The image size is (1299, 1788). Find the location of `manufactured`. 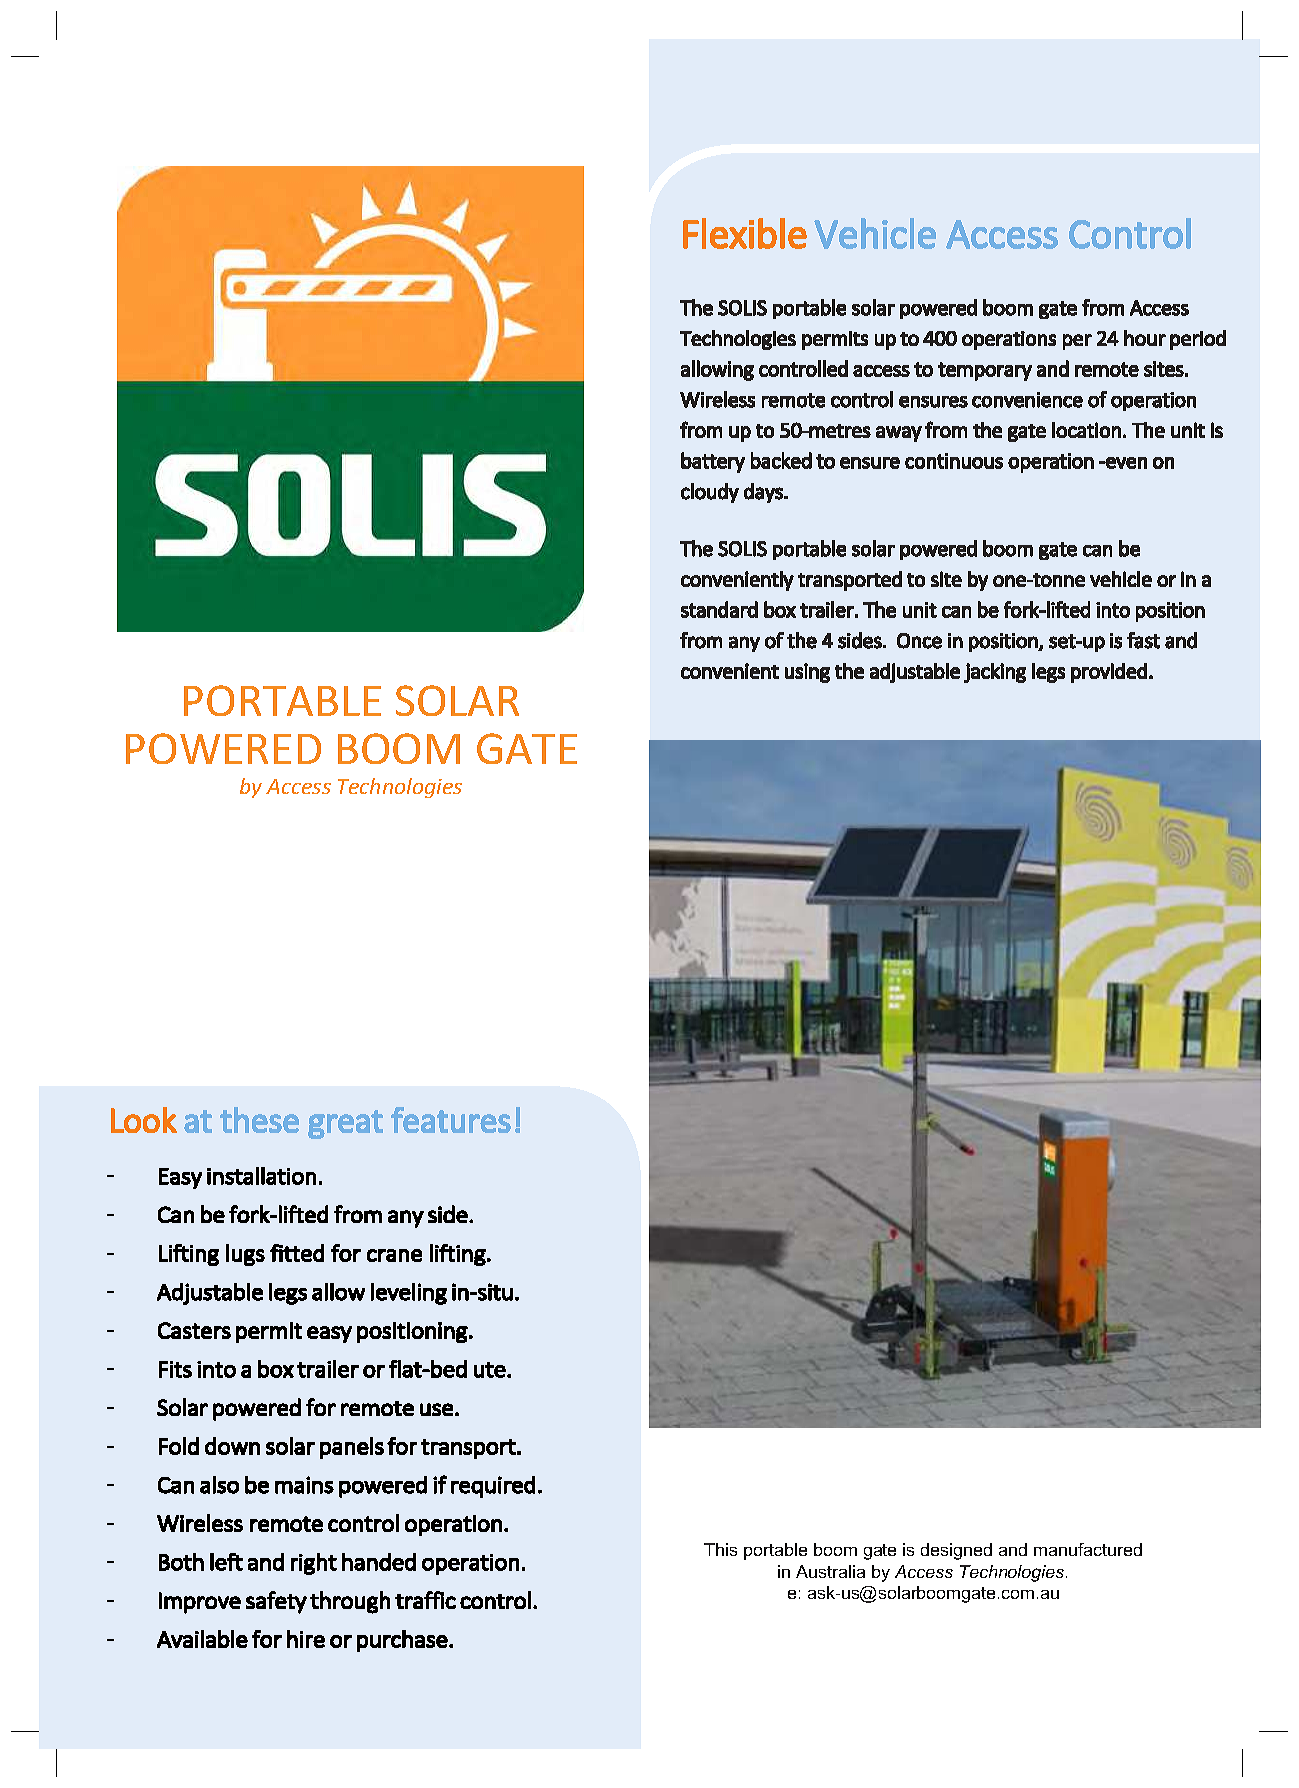

manufactured is located at coordinates (1088, 1549).
